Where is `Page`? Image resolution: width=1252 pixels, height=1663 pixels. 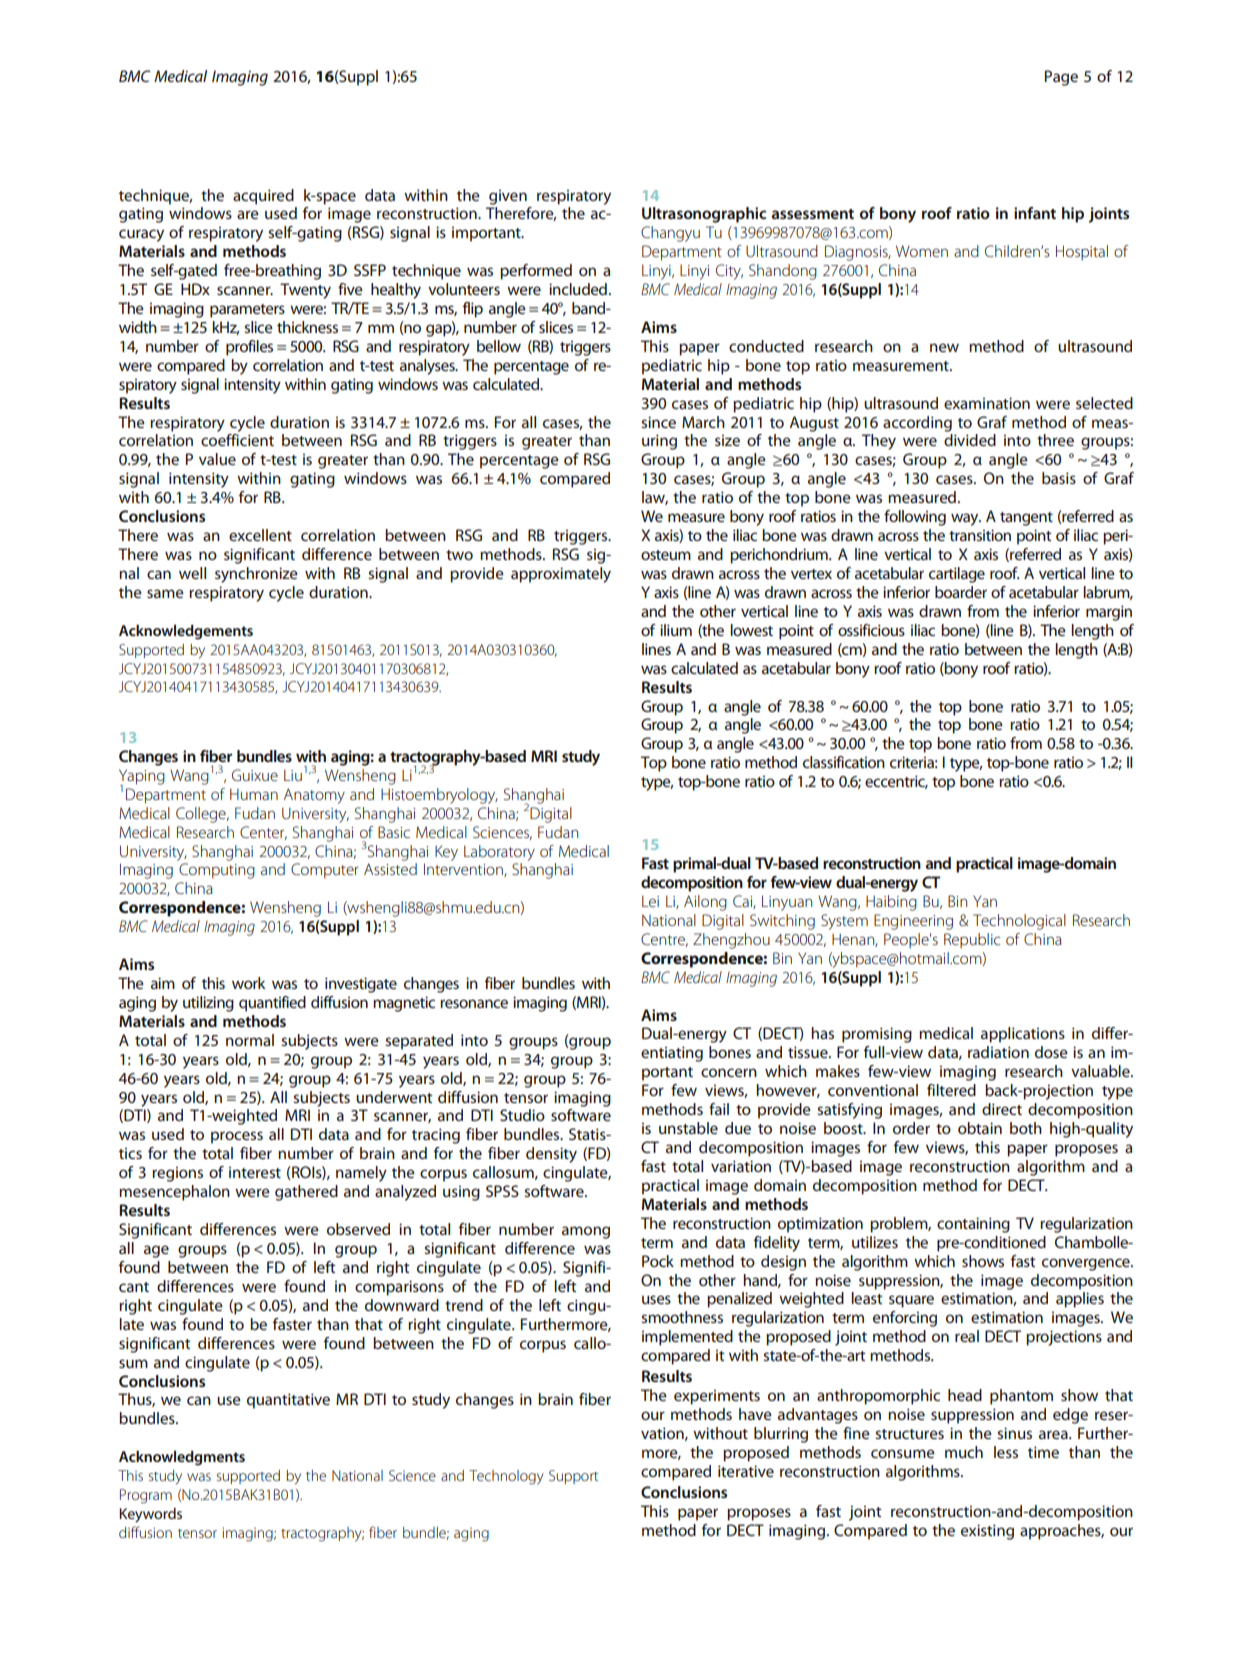 Page is located at coordinates (1061, 78).
